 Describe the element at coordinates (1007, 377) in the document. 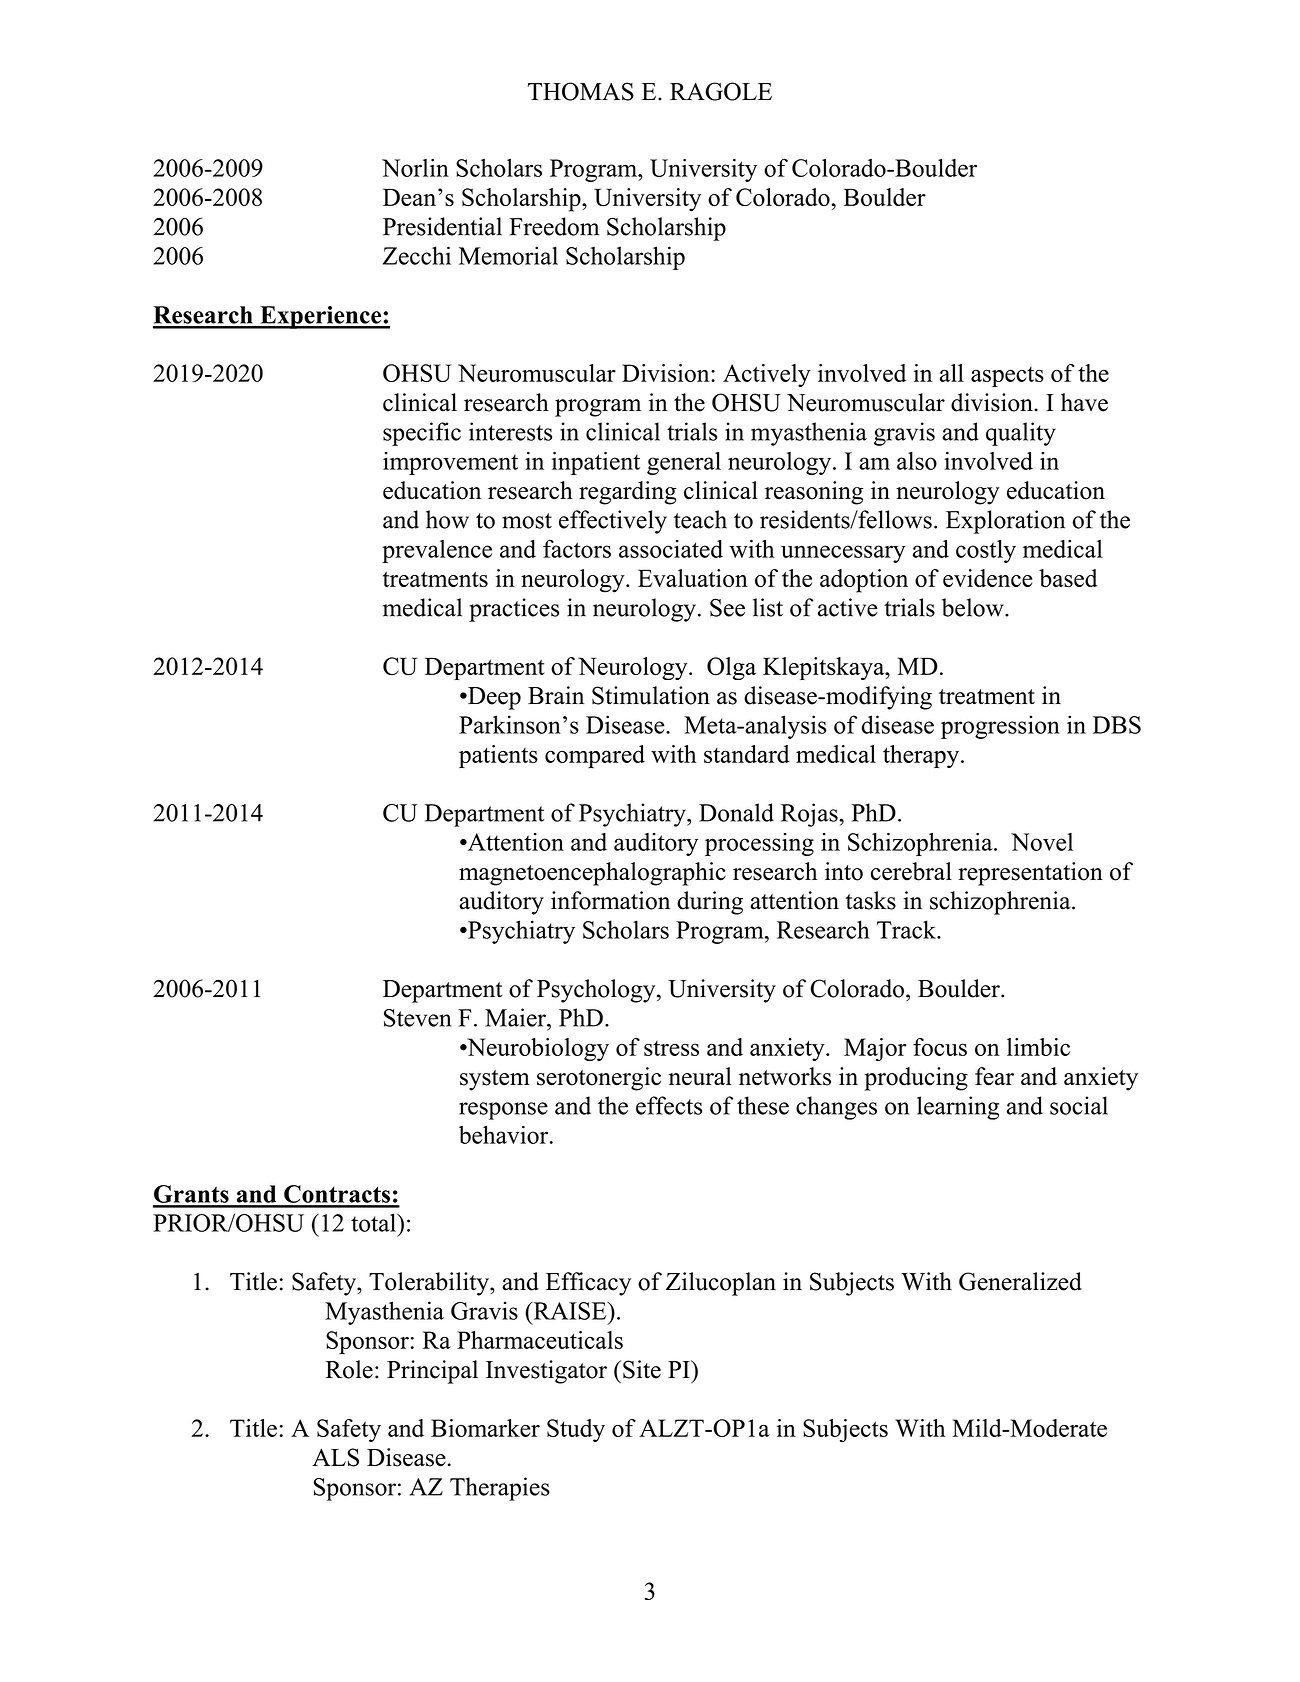

I see `aspects` at that location.
